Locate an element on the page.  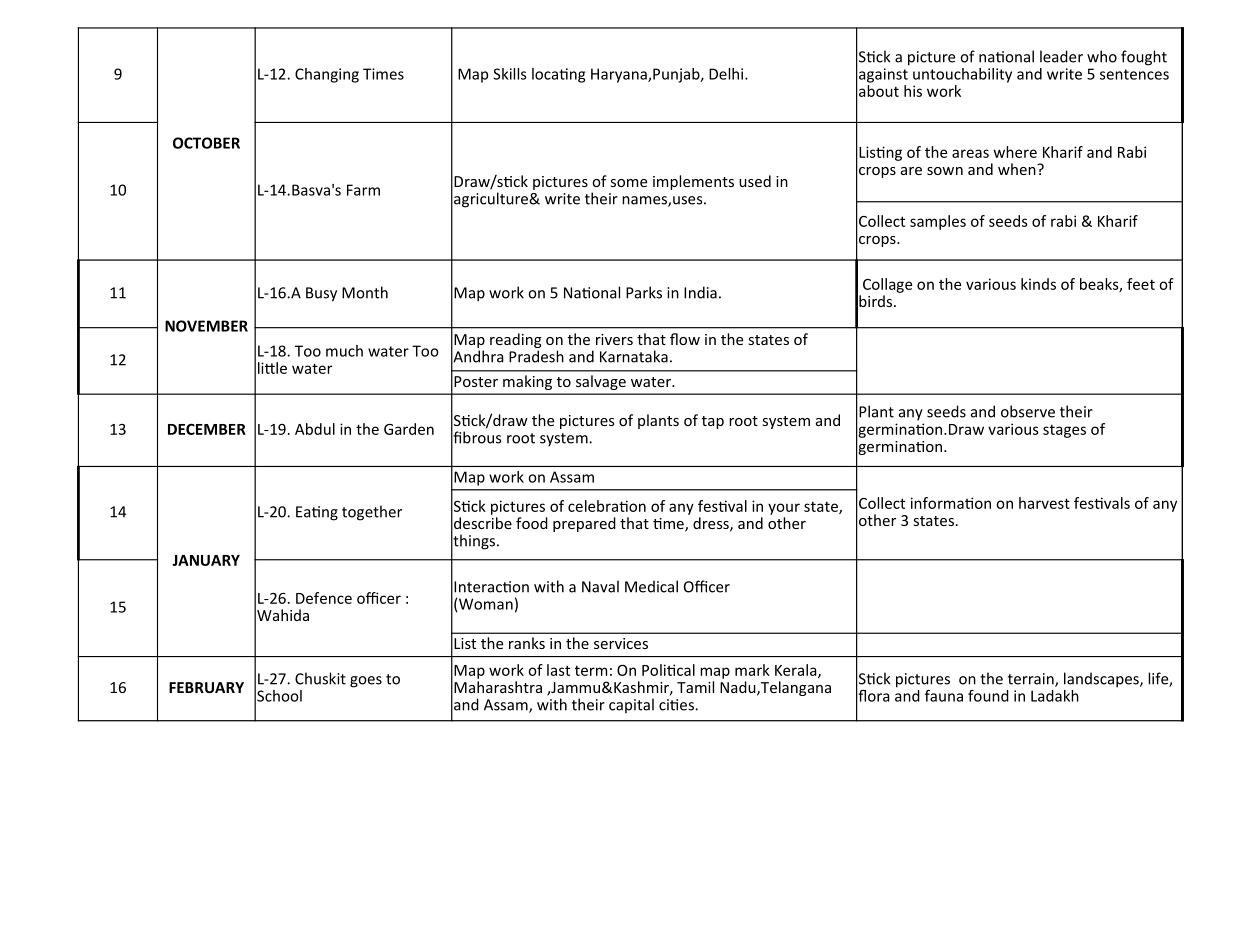
Delhi is located at coordinates (727, 74).
